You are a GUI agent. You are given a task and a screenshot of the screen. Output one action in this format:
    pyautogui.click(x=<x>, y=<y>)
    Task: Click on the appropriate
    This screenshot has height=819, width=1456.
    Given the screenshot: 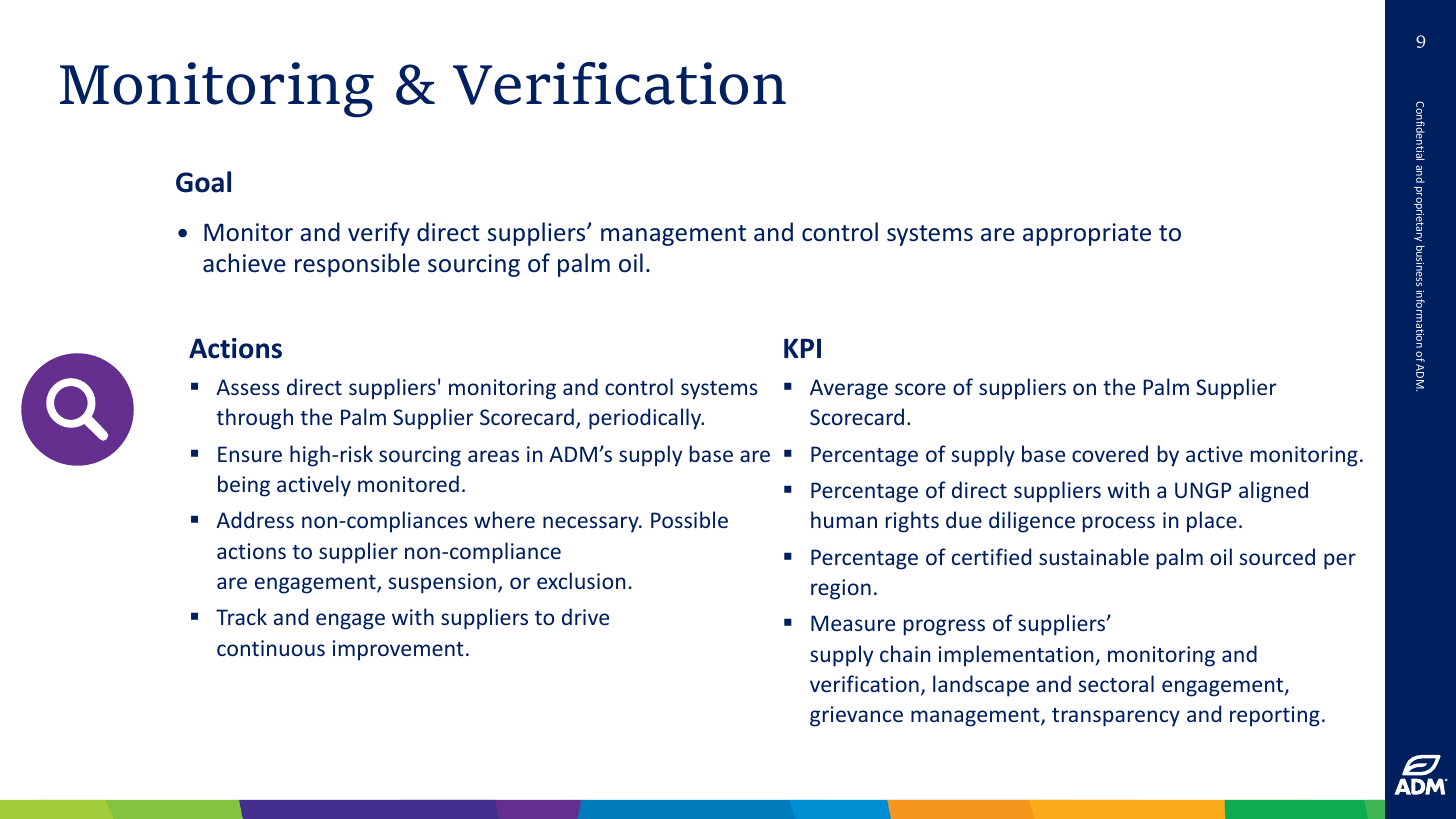 What is the action you would take?
    pyautogui.click(x=1087, y=234)
